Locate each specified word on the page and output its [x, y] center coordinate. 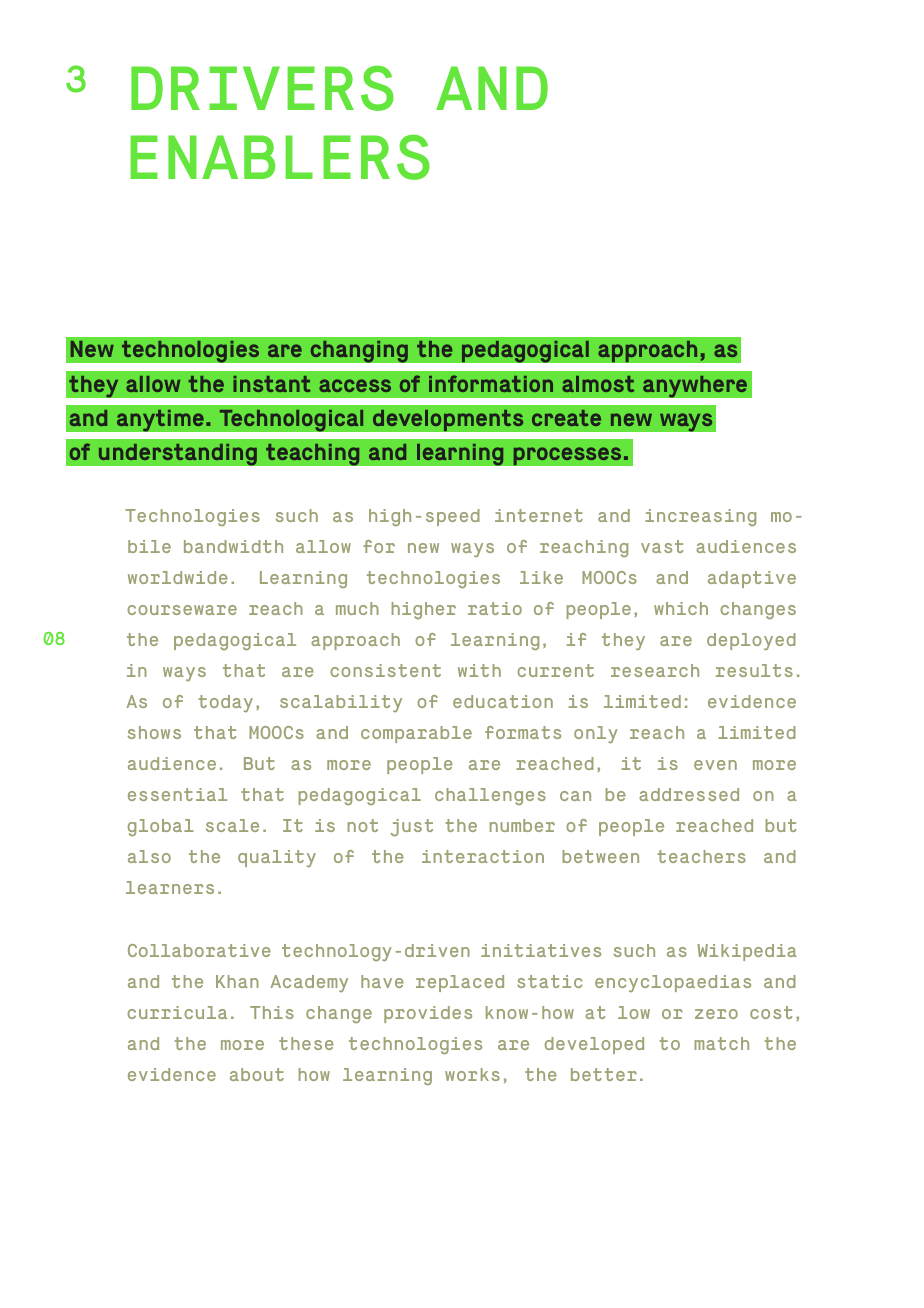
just [411, 827]
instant [272, 384]
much [357, 608]
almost [598, 384]
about [257, 1074]
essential [177, 794]
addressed [689, 794]
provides [428, 1014]
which [681, 608]
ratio [495, 608]
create [566, 418]
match [721, 1043]
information [491, 383]
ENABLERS [280, 157]
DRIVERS [262, 88]
